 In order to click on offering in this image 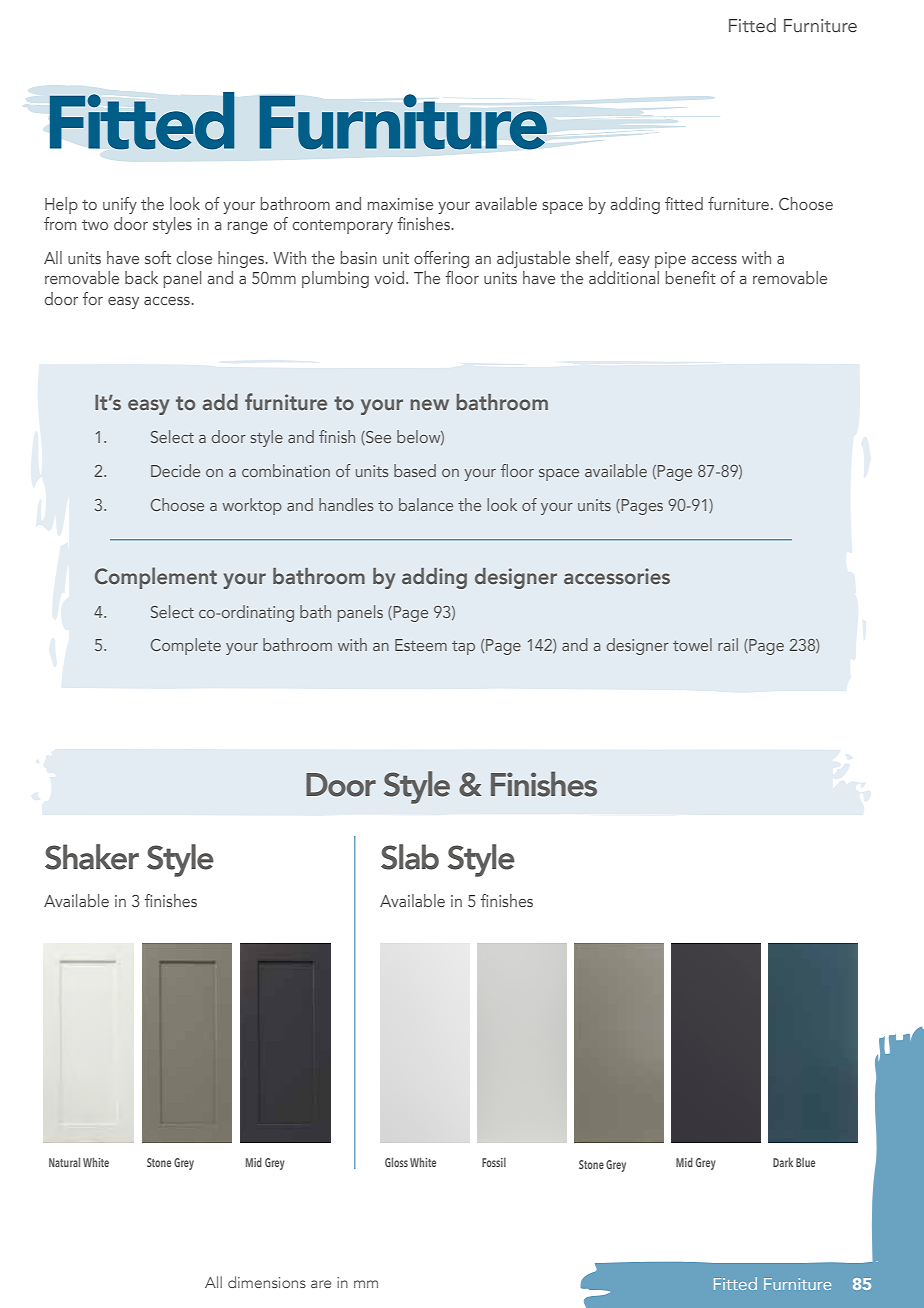, I will do `click(441, 259)`.
